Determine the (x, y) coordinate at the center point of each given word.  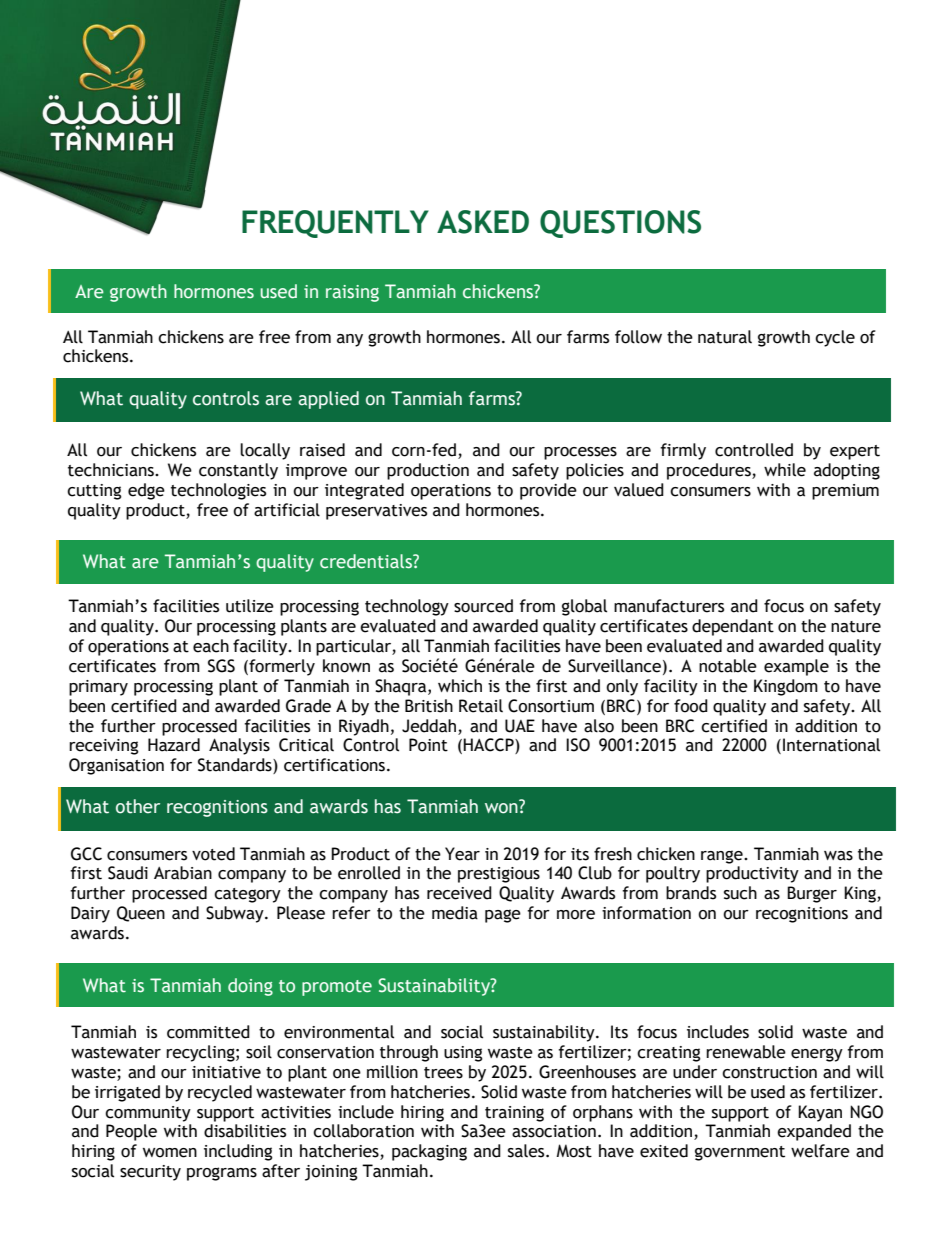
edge (146, 491)
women (170, 1153)
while (785, 470)
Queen (141, 914)
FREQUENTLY (335, 224)
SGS (221, 666)
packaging (429, 1152)
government (740, 1153)
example (796, 667)
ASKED (483, 222)
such (740, 893)
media (455, 913)
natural (725, 337)
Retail (481, 706)
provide (548, 491)
